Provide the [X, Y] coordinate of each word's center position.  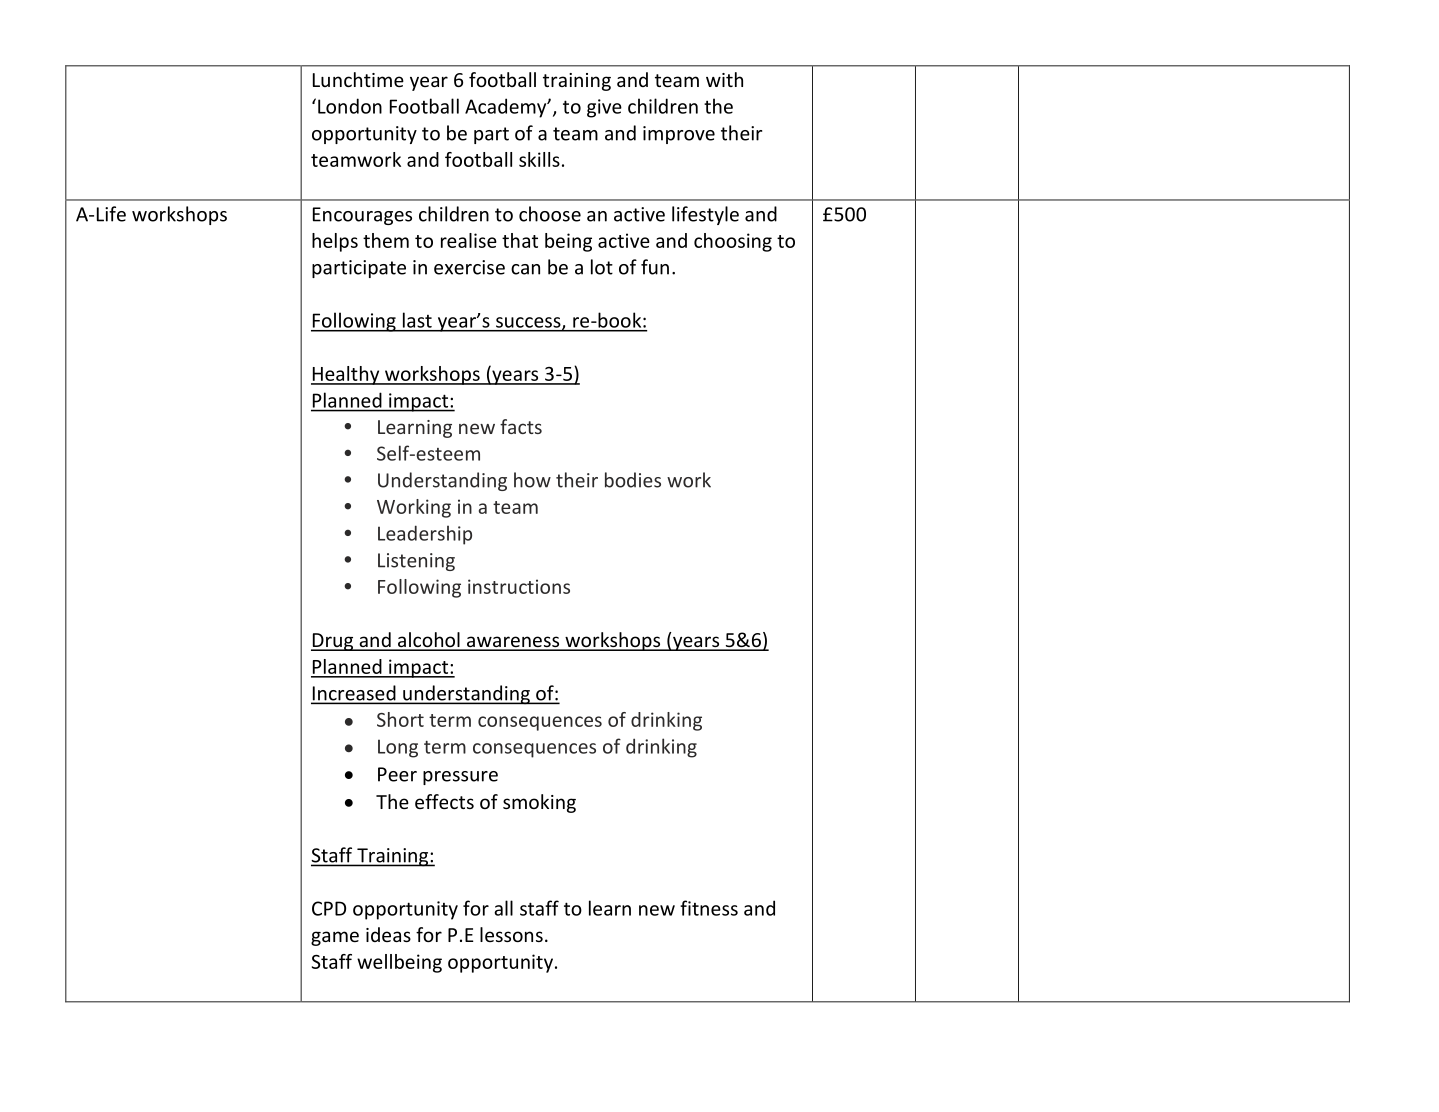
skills [539, 159]
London [350, 106]
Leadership [425, 535]
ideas [388, 934]
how [532, 480]
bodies [633, 480]
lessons [511, 934]
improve [679, 135]
